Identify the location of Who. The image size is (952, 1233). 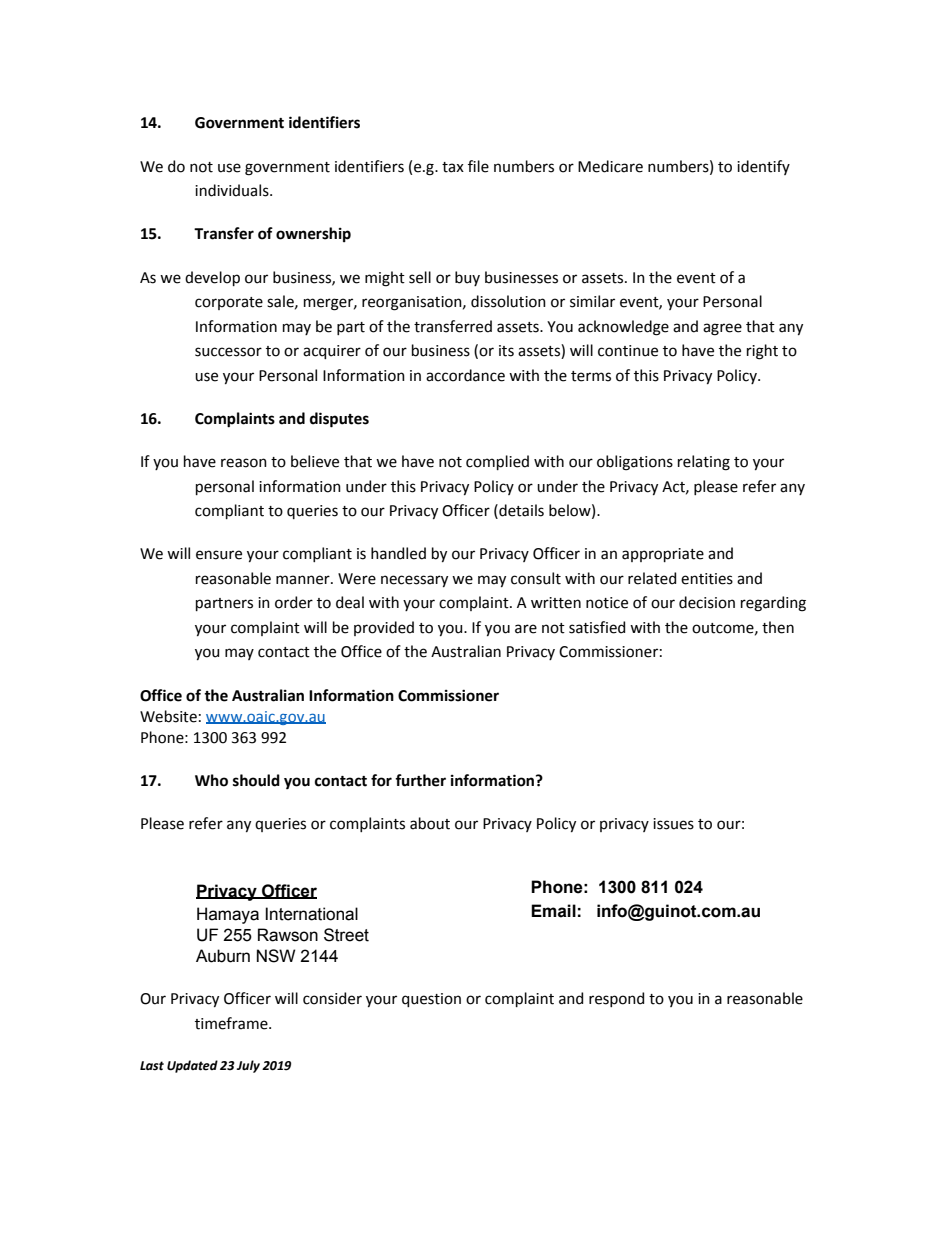
(211, 780).
